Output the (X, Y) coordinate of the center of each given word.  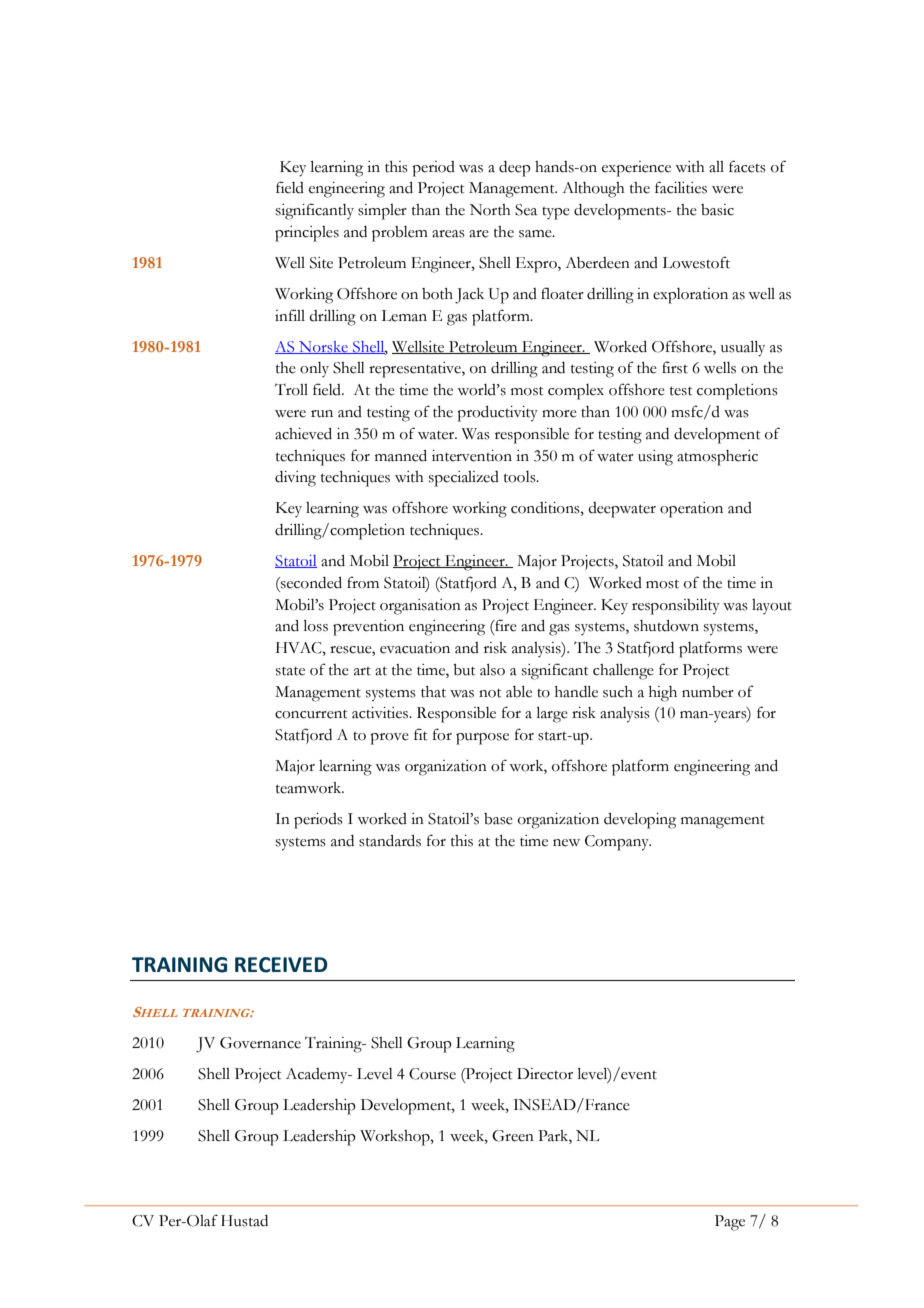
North (490, 210)
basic (717, 210)
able (519, 692)
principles (307, 234)
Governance (260, 1043)
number (708, 692)
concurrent (311, 714)
